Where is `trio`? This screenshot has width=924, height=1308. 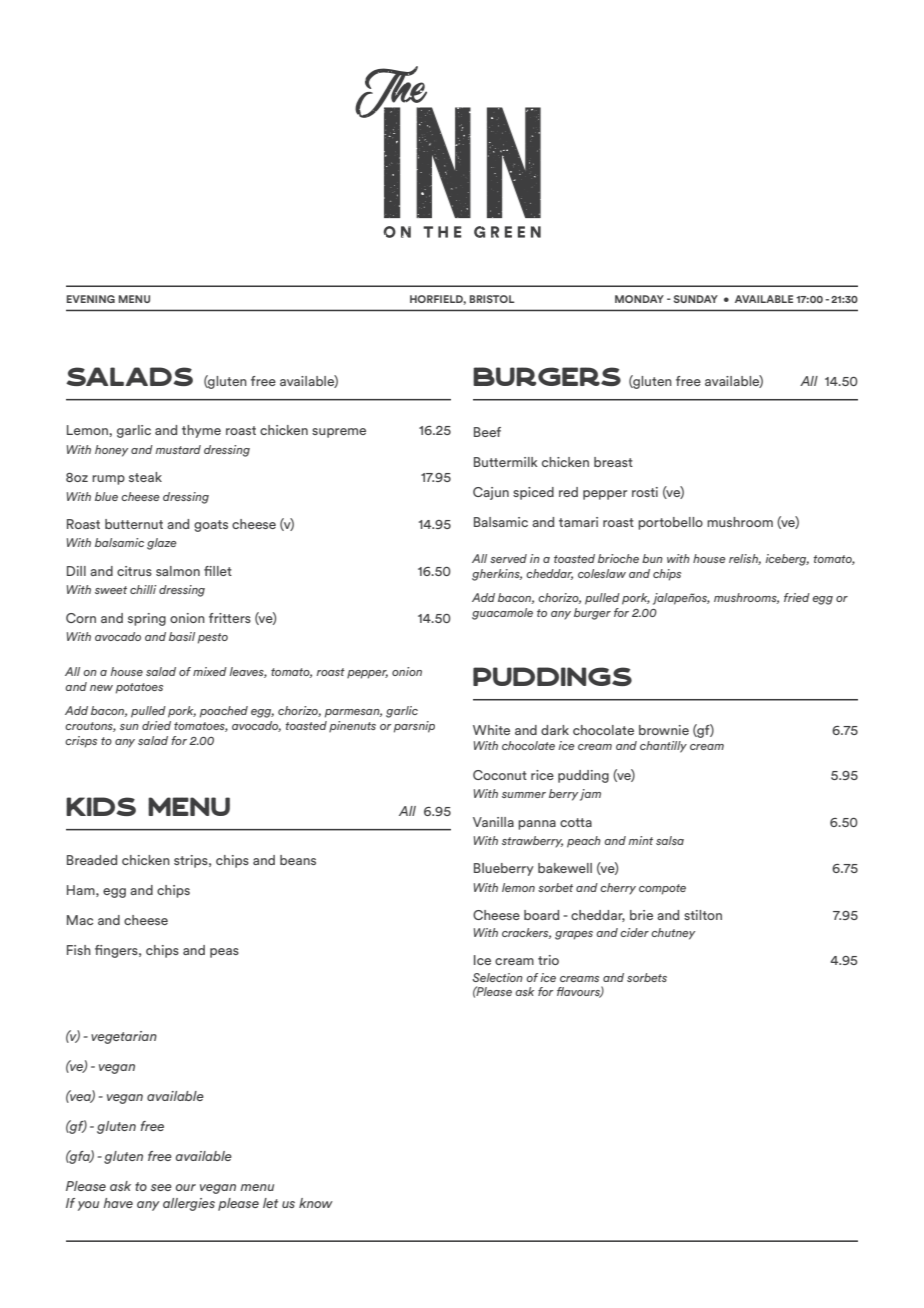 trio is located at coordinates (548, 960).
